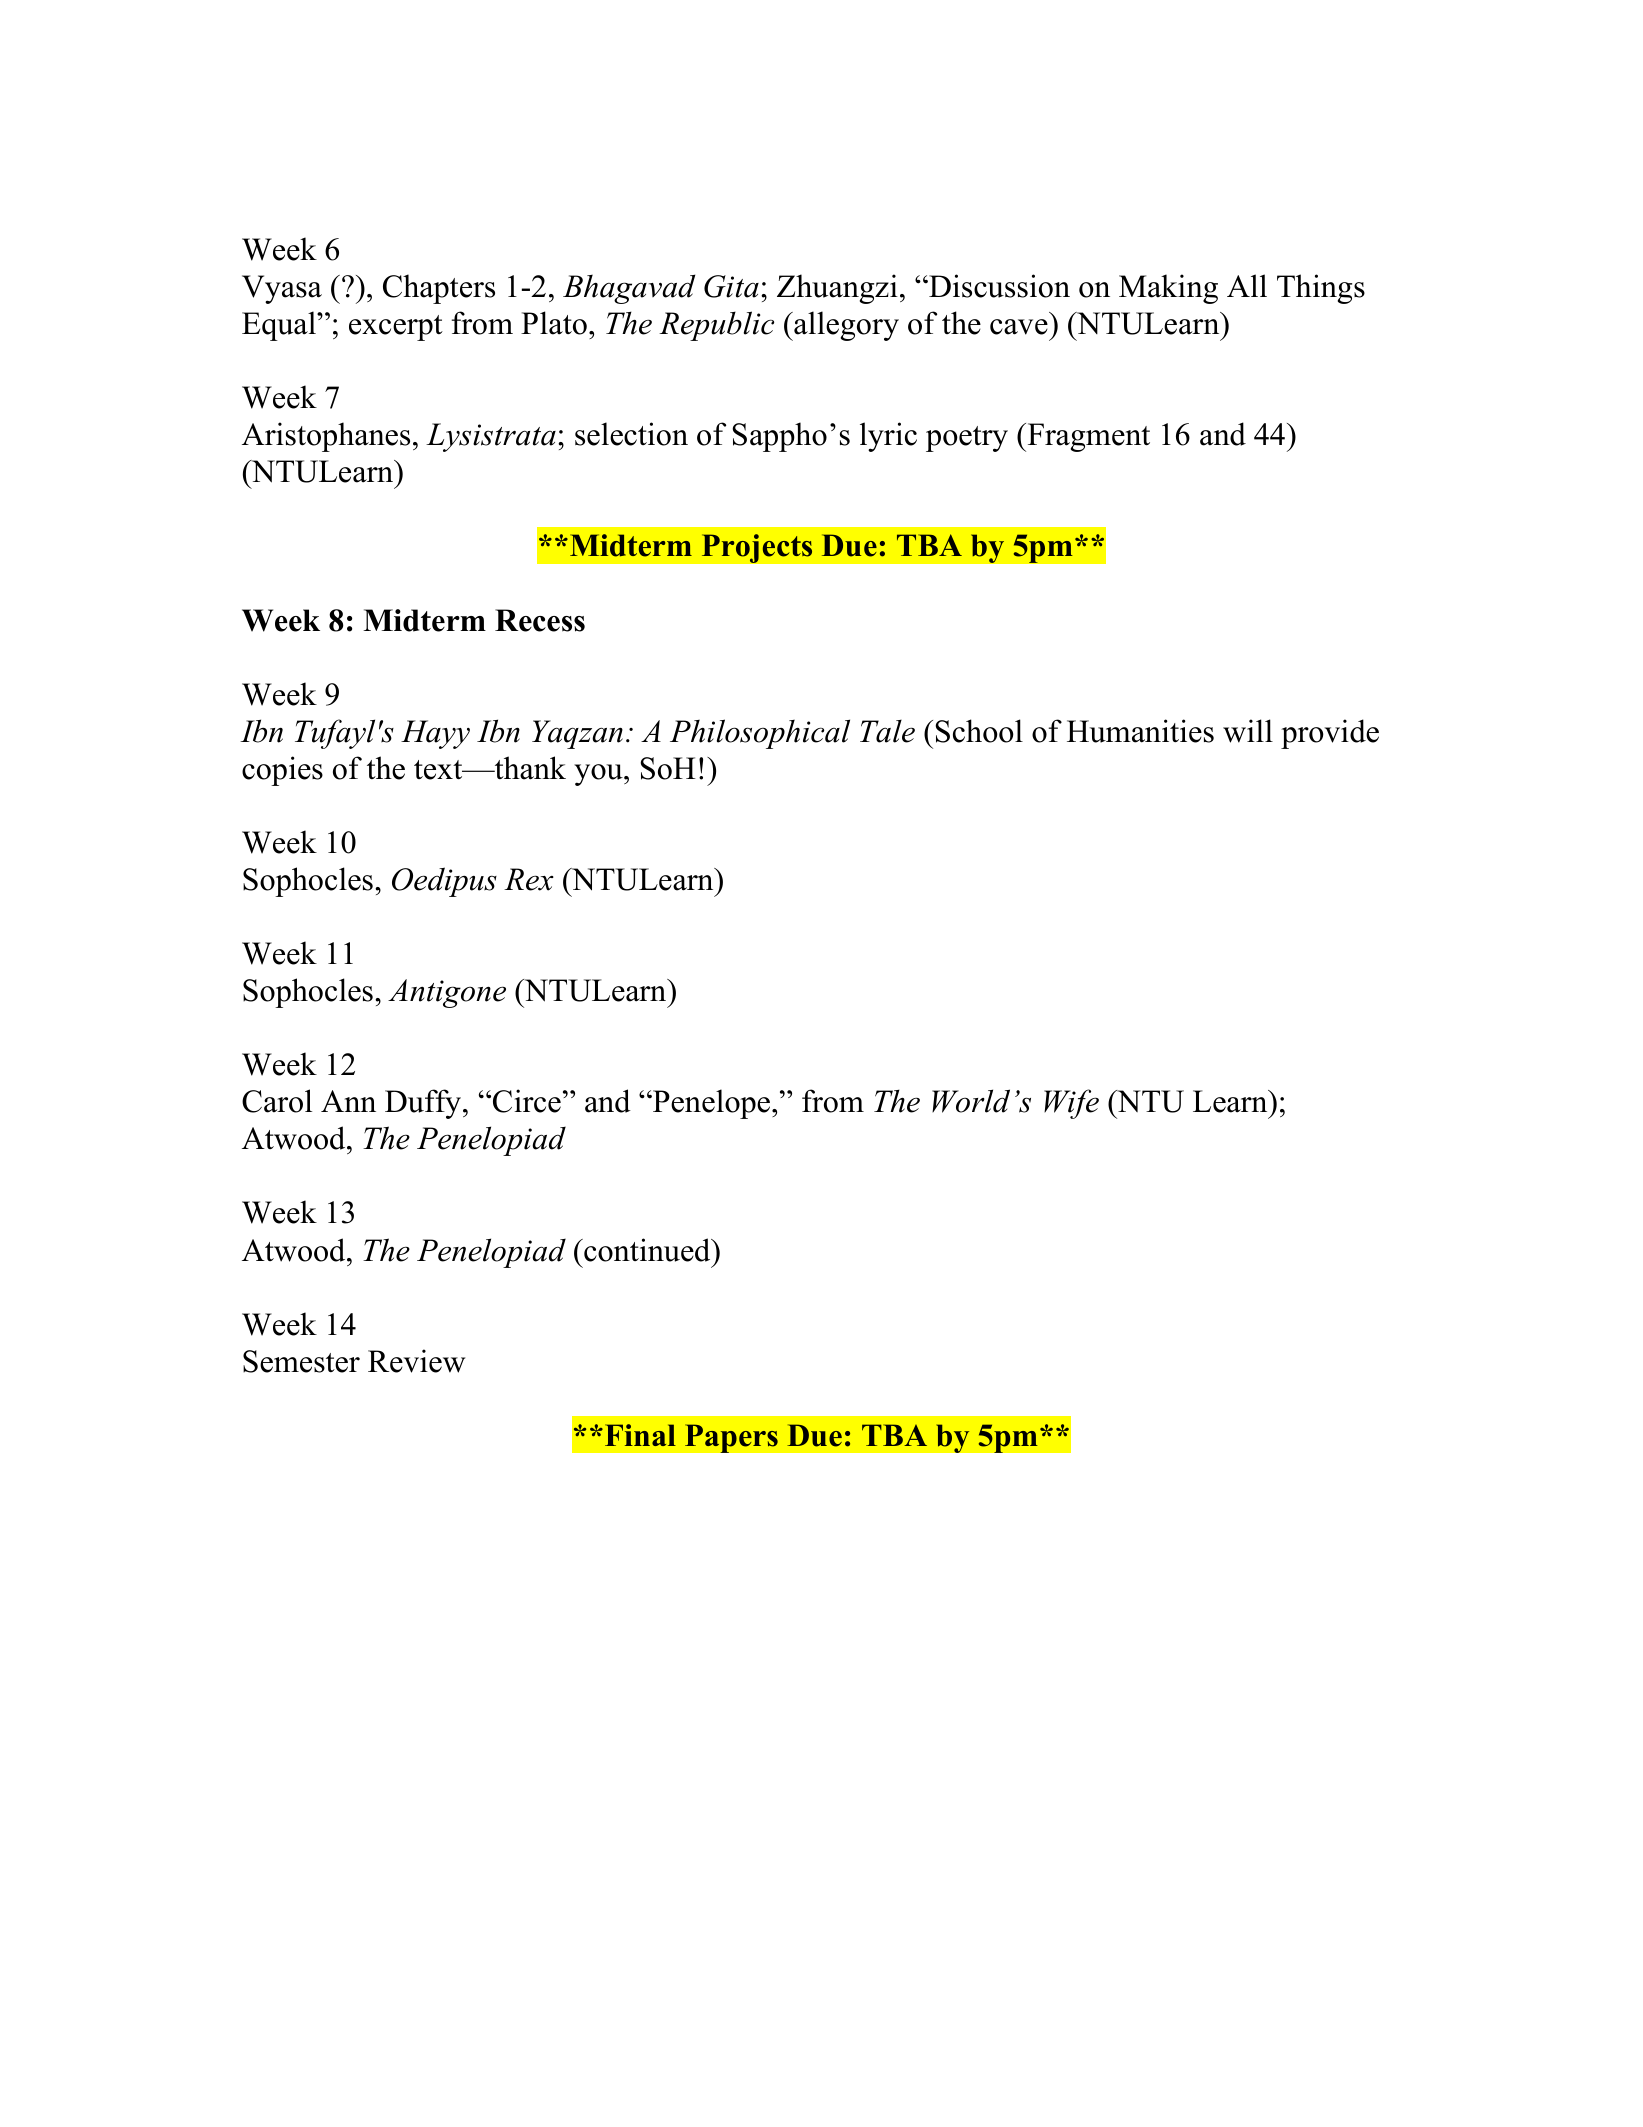 This page has width=1643, height=2127. Describe the element at coordinates (1248, 731) in the page. I see `will` at that location.
